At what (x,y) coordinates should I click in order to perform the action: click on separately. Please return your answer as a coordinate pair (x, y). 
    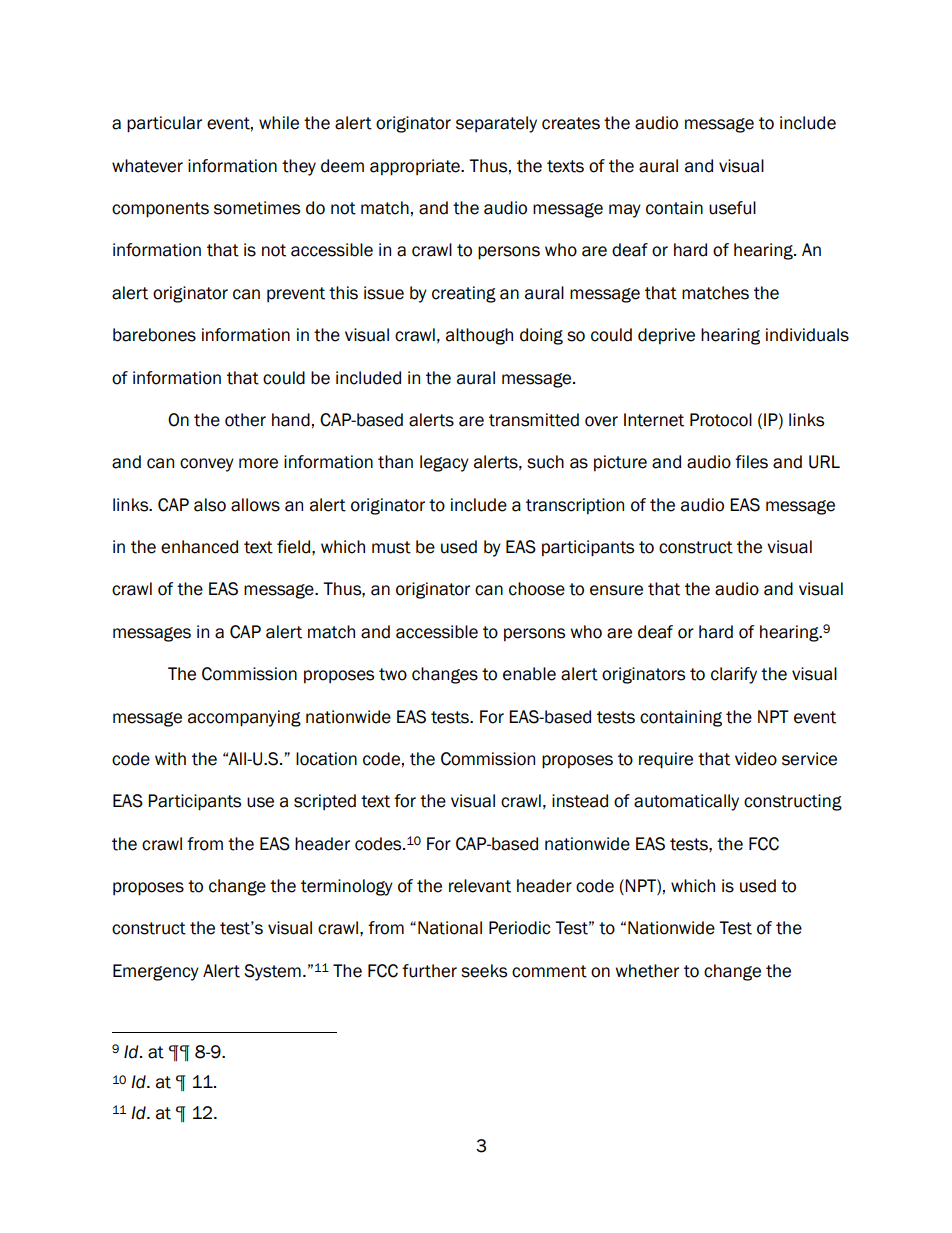
    Looking at the image, I should click on (496, 124).
